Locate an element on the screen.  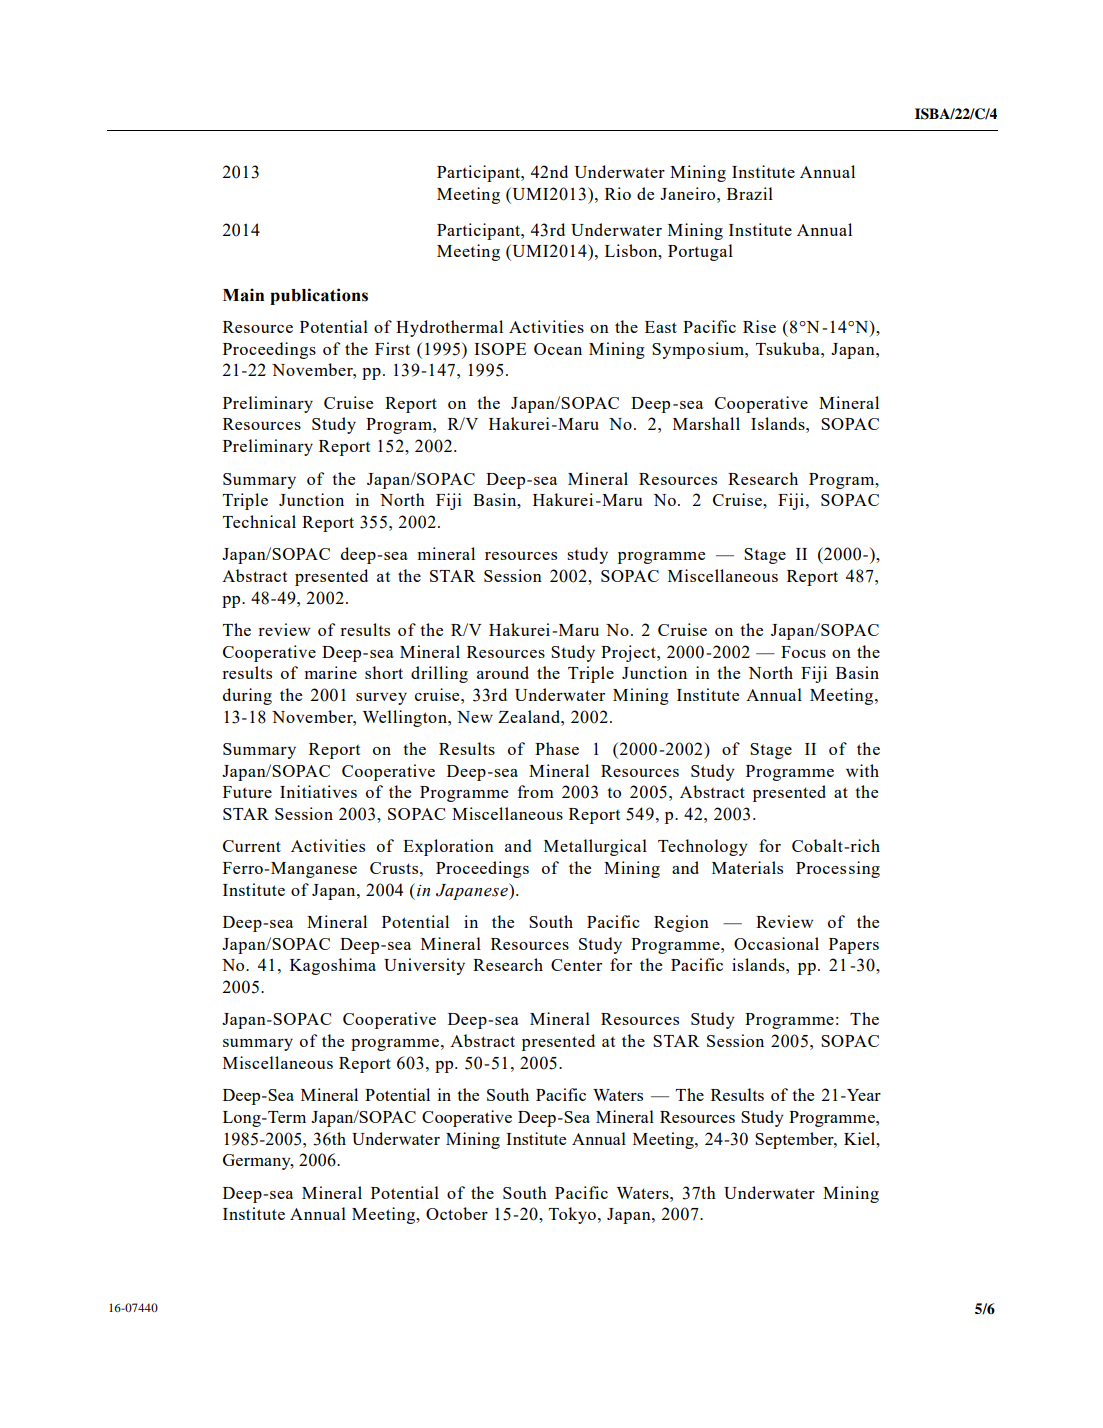
Brazil is located at coordinates (750, 193).
